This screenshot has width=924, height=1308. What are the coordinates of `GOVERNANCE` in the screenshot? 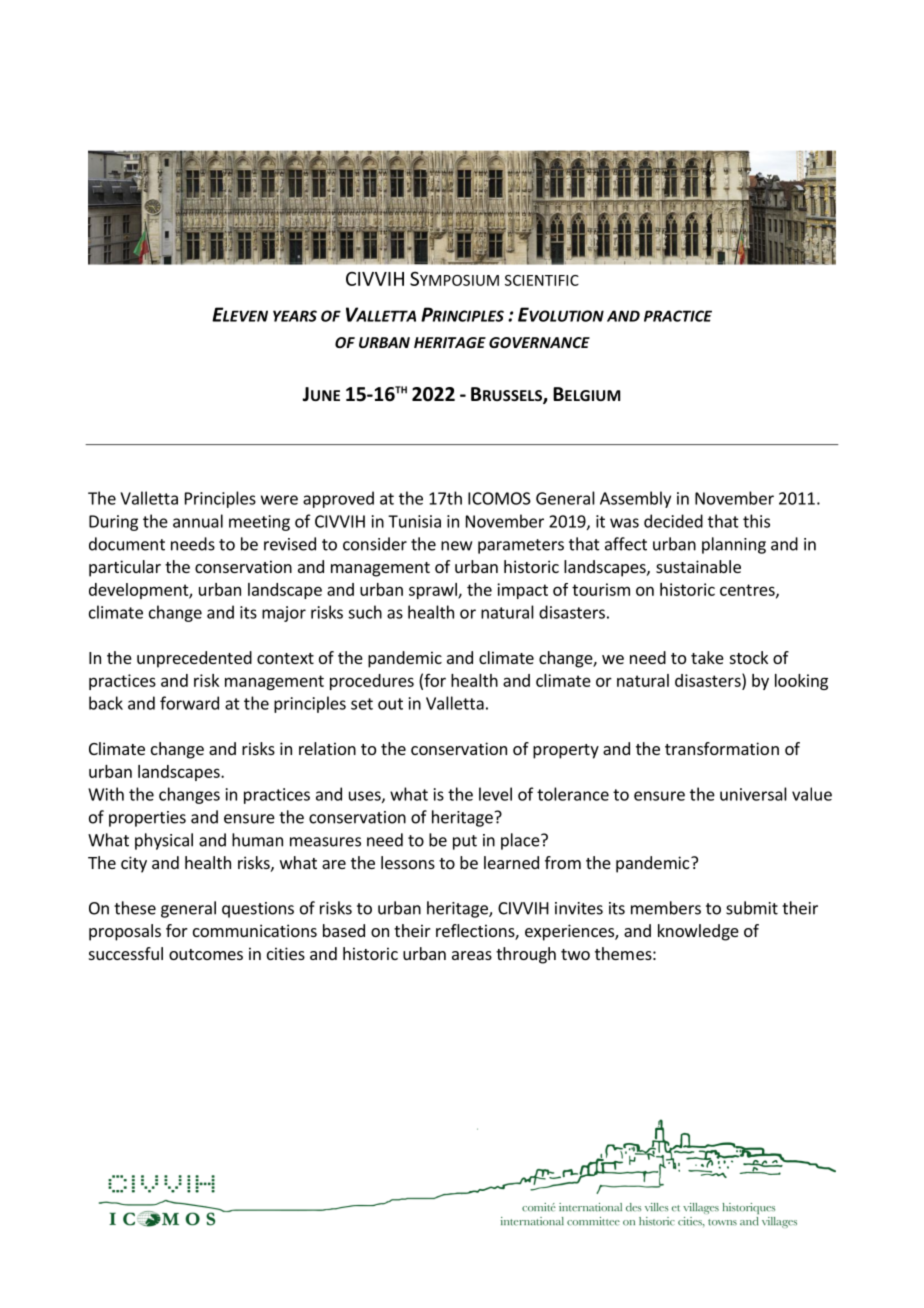 It's located at (539, 342).
